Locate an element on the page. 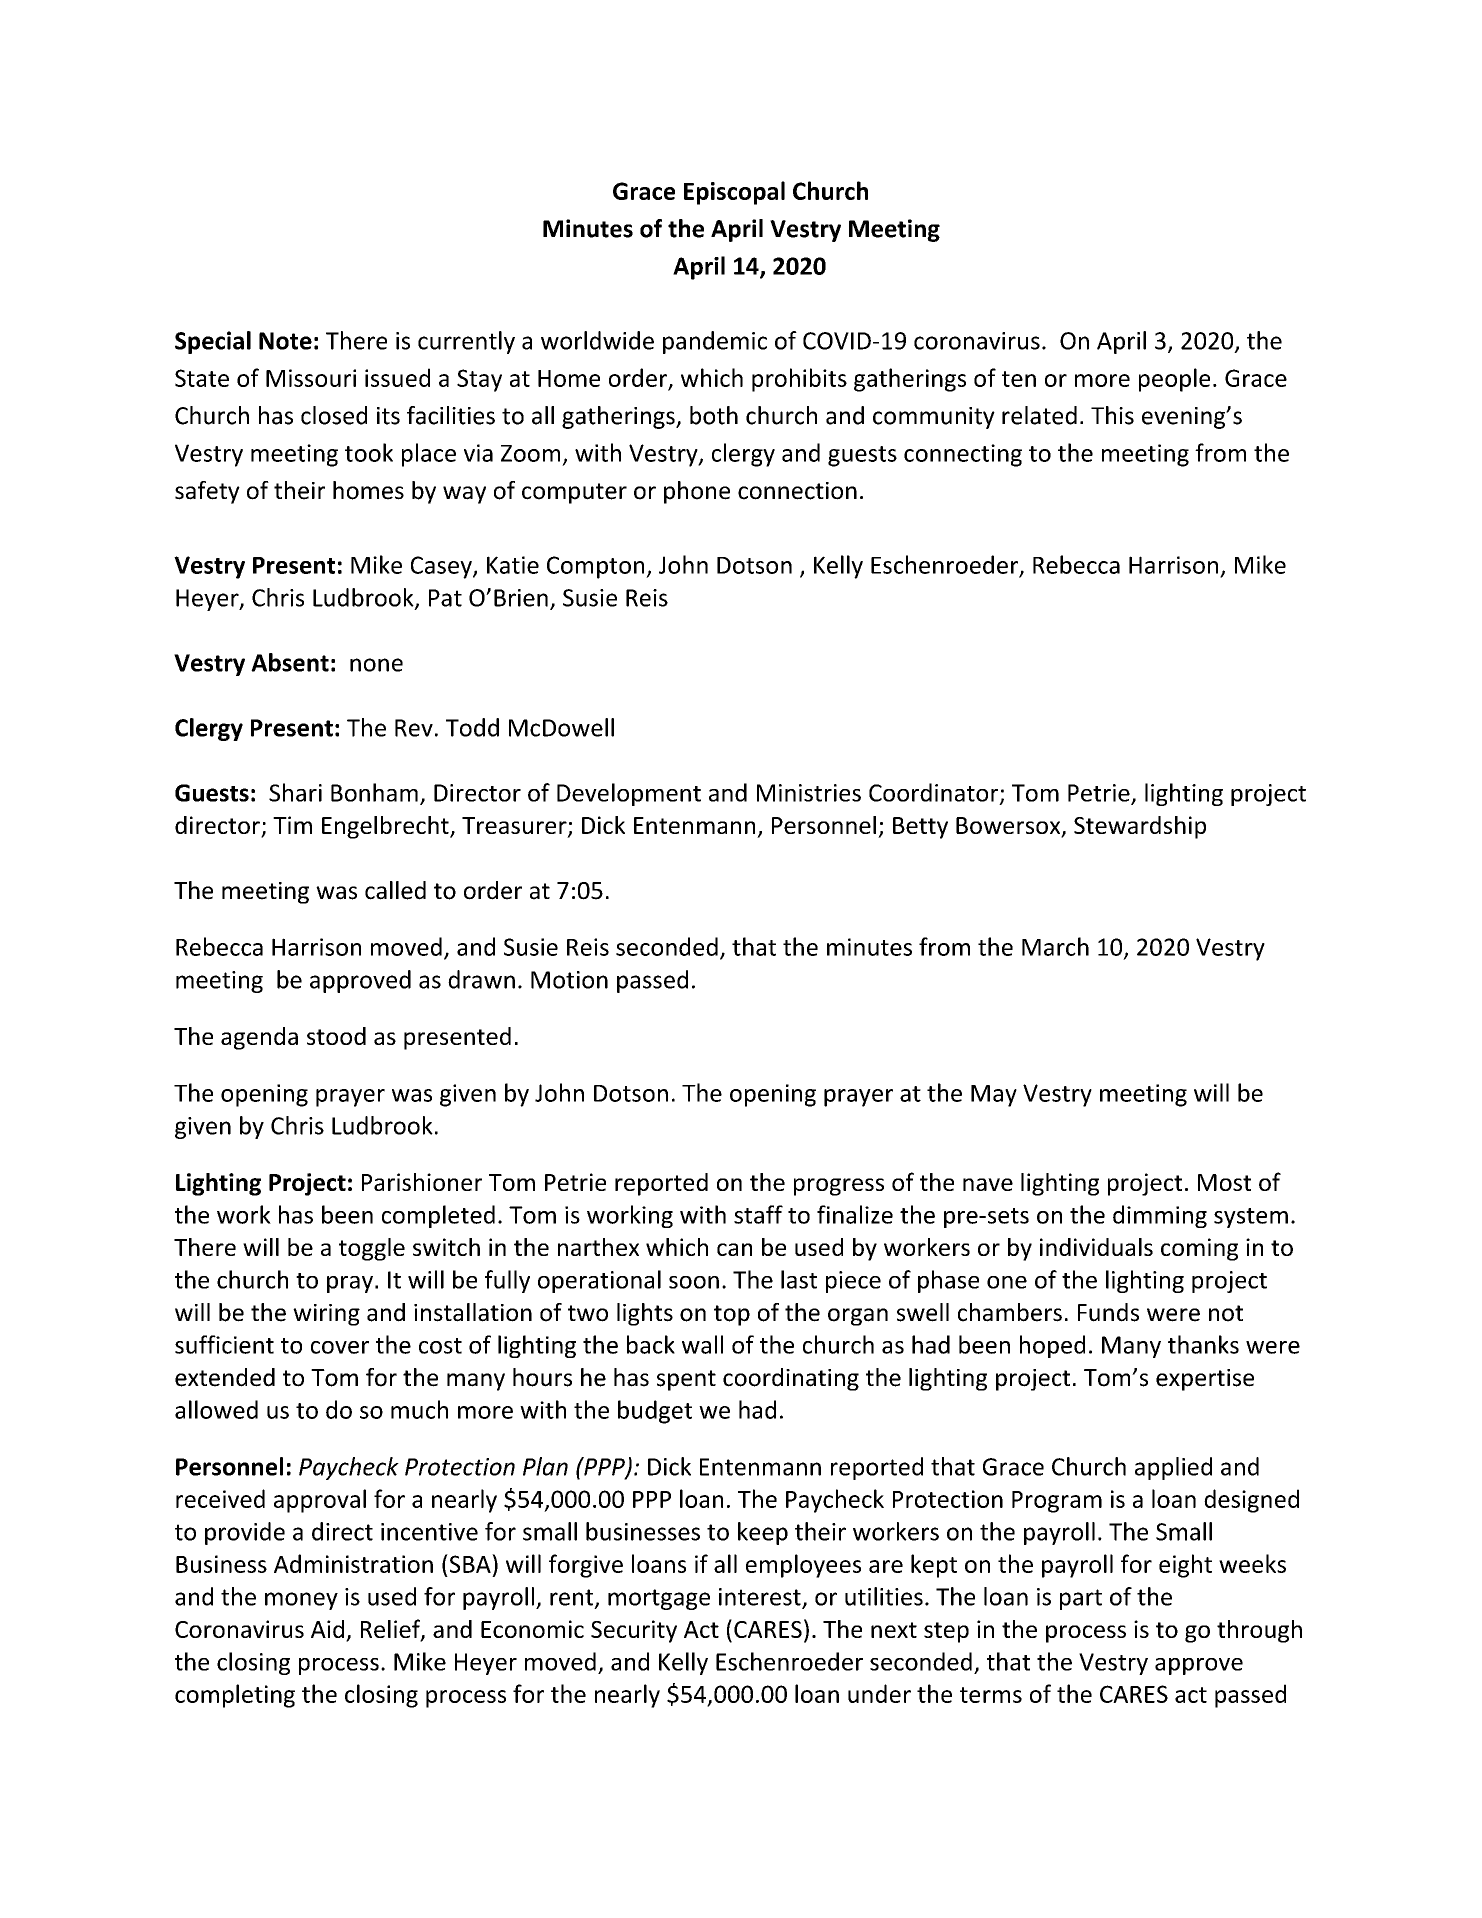 This document has width=1482, height=1918. interest is located at coordinates (761, 1598).
